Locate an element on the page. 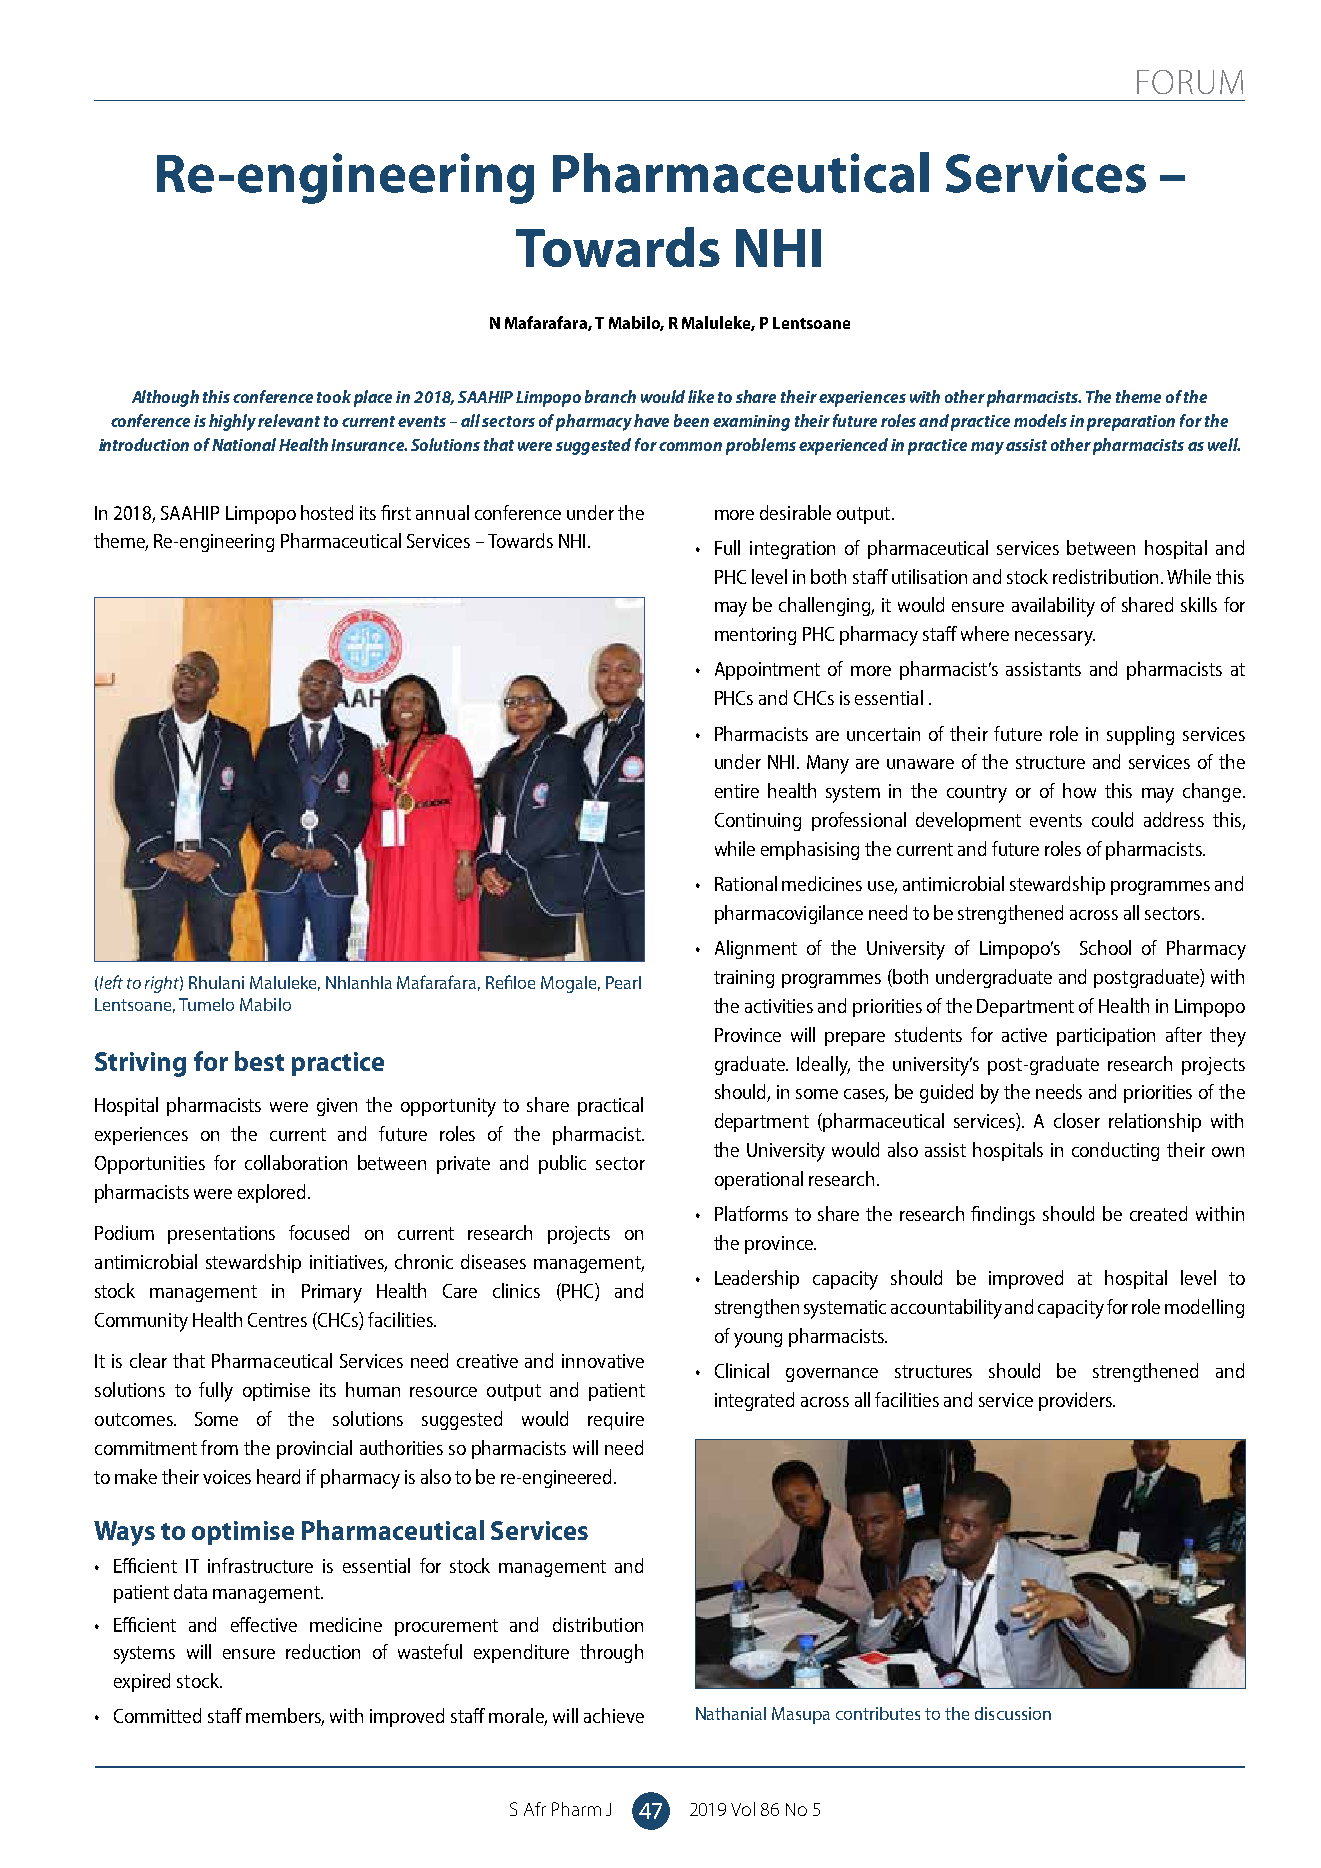 This image has height=1868, width=1321. Appointment is located at coordinates (767, 671).
